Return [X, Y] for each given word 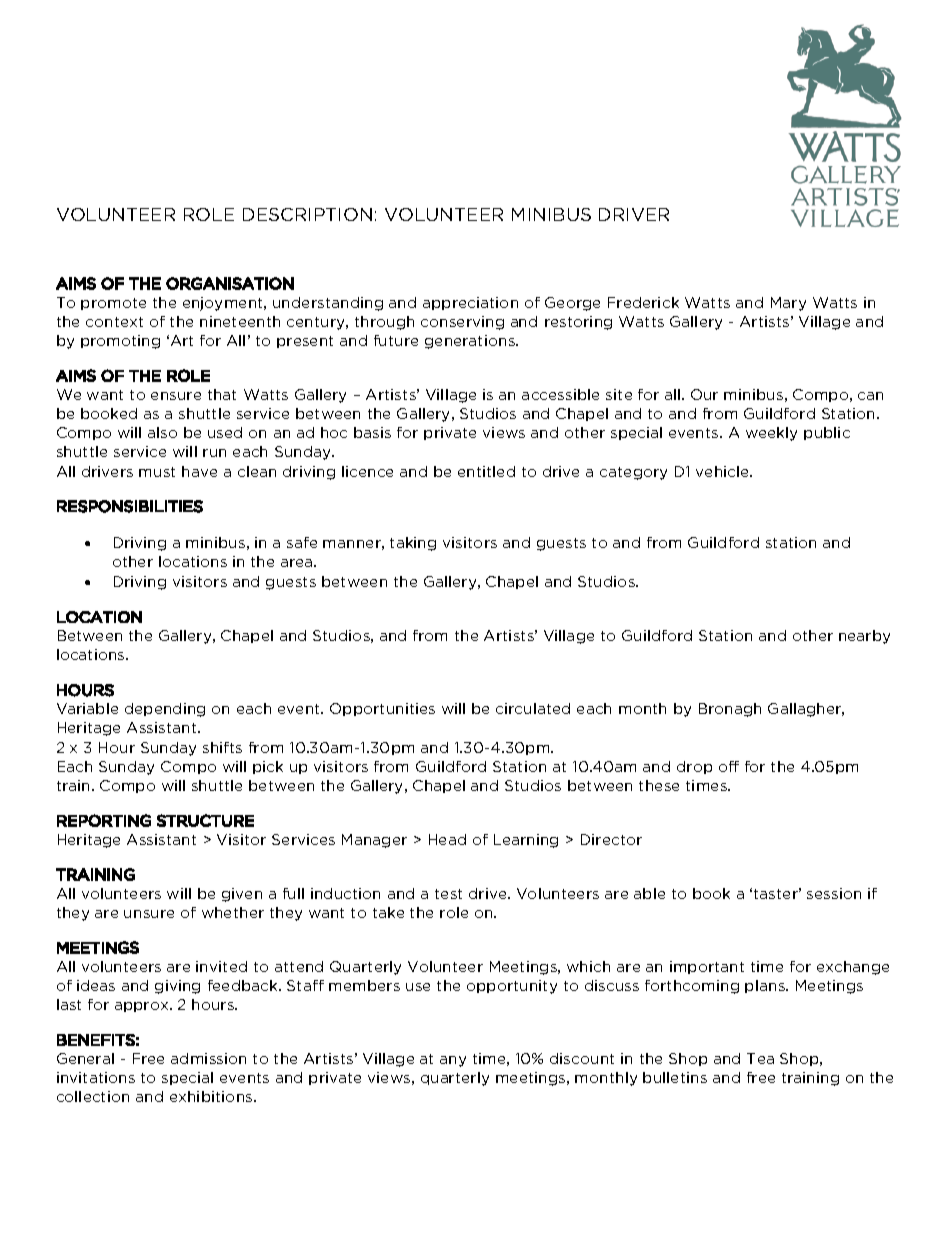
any [453, 1061]
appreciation [470, 303]
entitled [486, 471]
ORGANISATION [230, 283]
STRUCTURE [205, 820]
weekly [771, 434]
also [162, 432]
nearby [864, 637]
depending [165, 710]
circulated [533, 708]
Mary [788, 304]
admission [208, 1058]
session [834, 893]
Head [447, 839]
